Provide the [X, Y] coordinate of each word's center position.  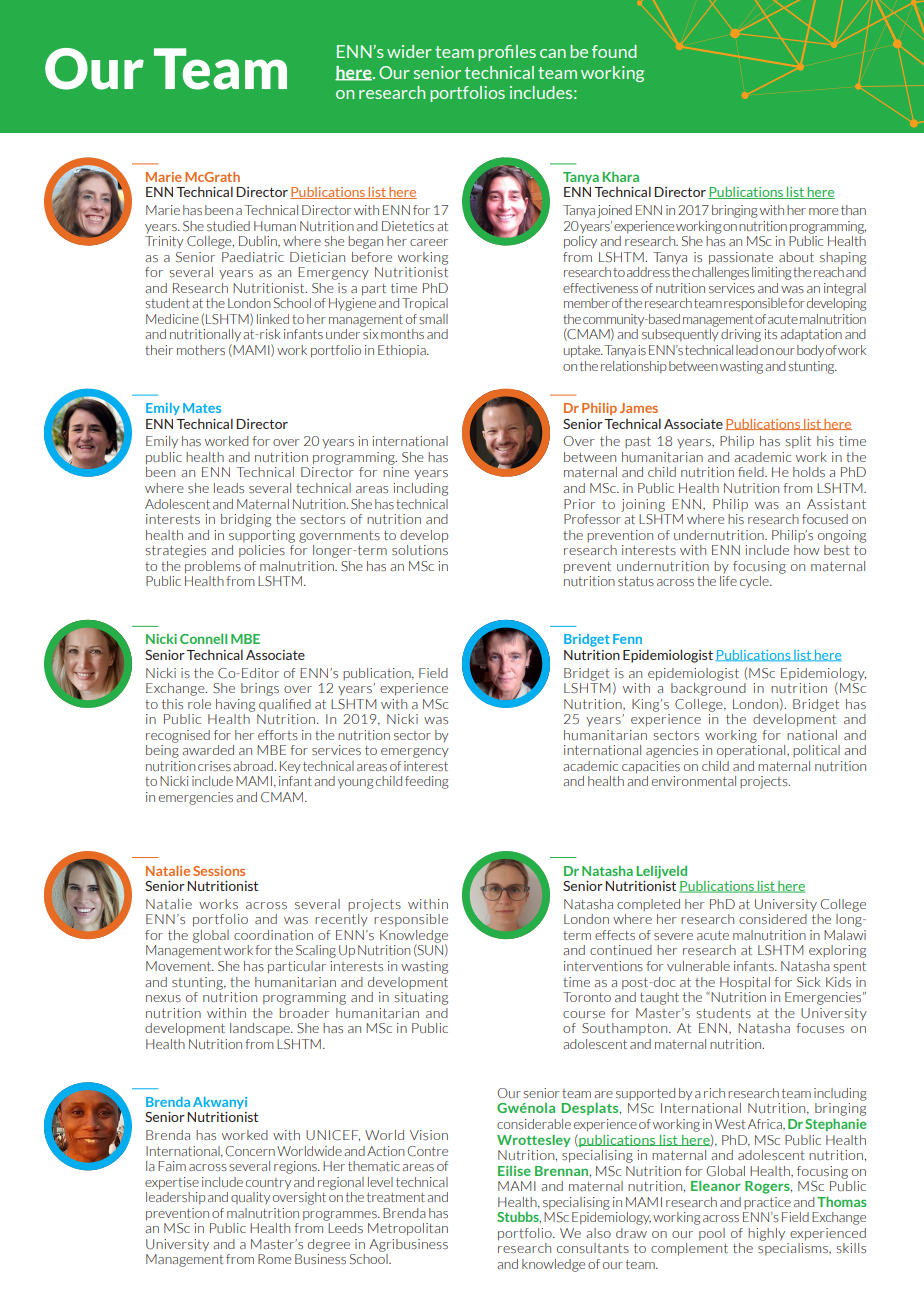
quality [250, 1198]
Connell [203, 639]
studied [228, 226]
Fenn [627, 639]
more [823, 211]
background [708, 688]
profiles [507, 53]
